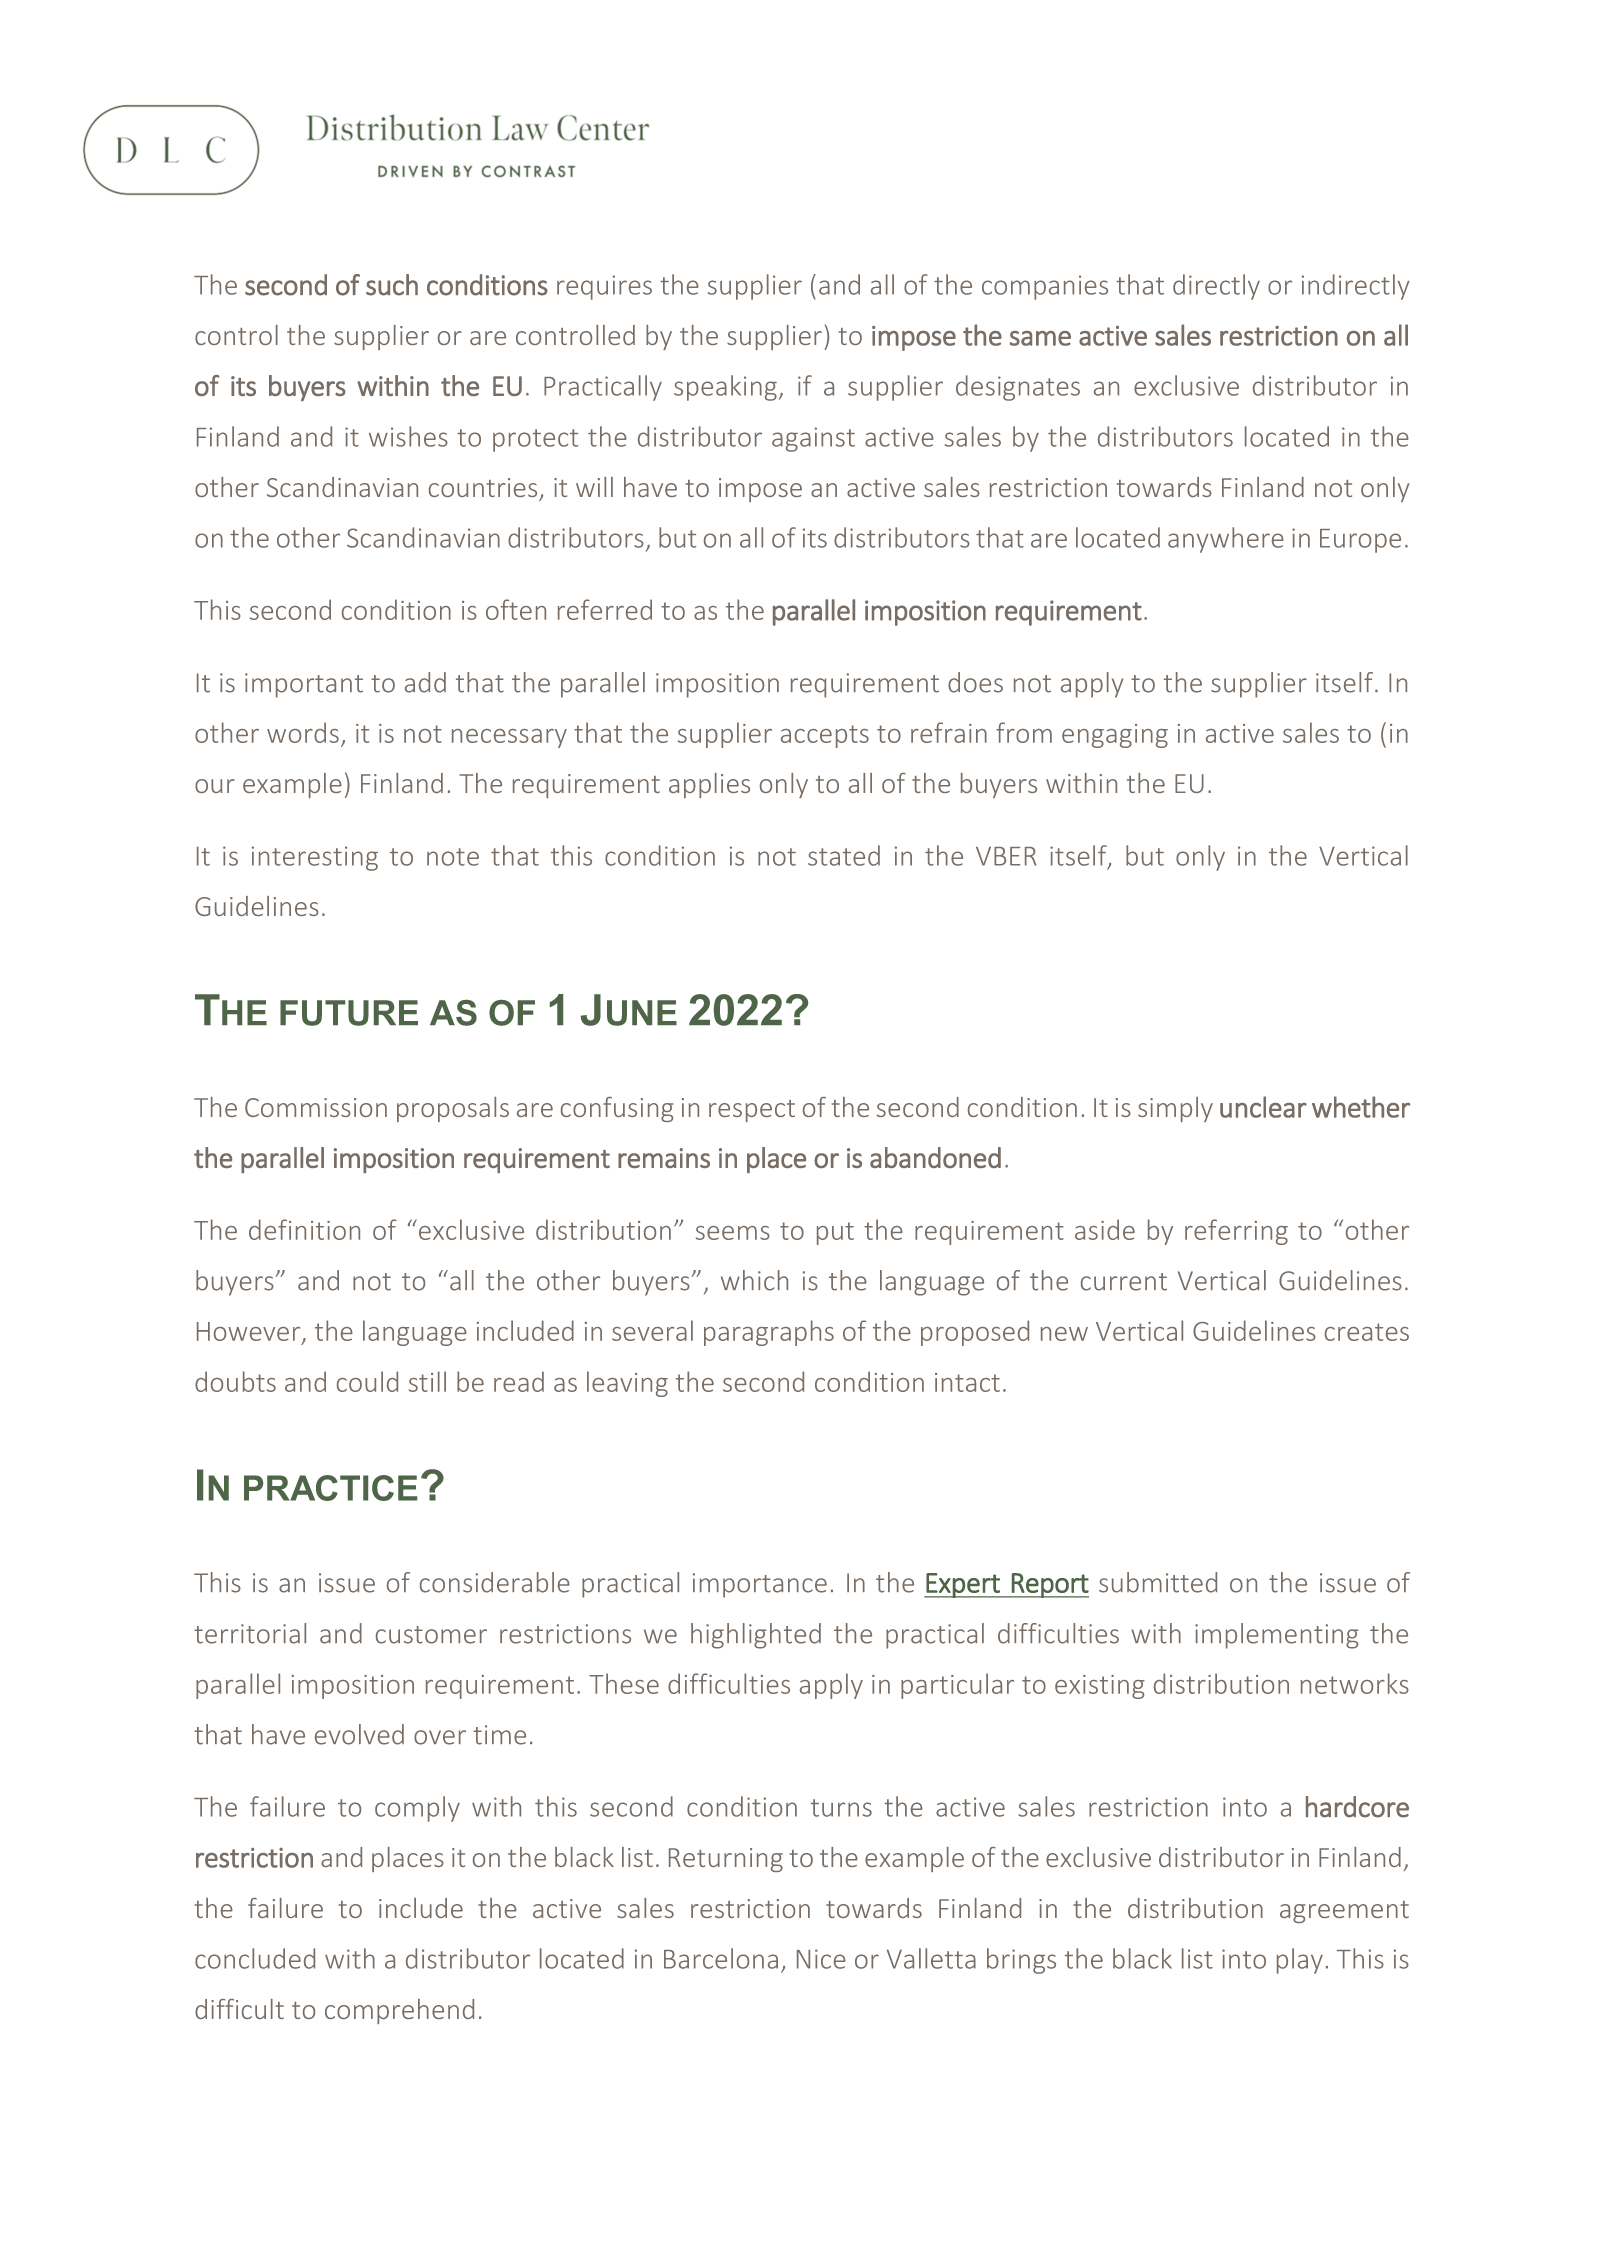 This screenshot has height=2268, width=1604. I want to click on respect, so click(752, 1111).
